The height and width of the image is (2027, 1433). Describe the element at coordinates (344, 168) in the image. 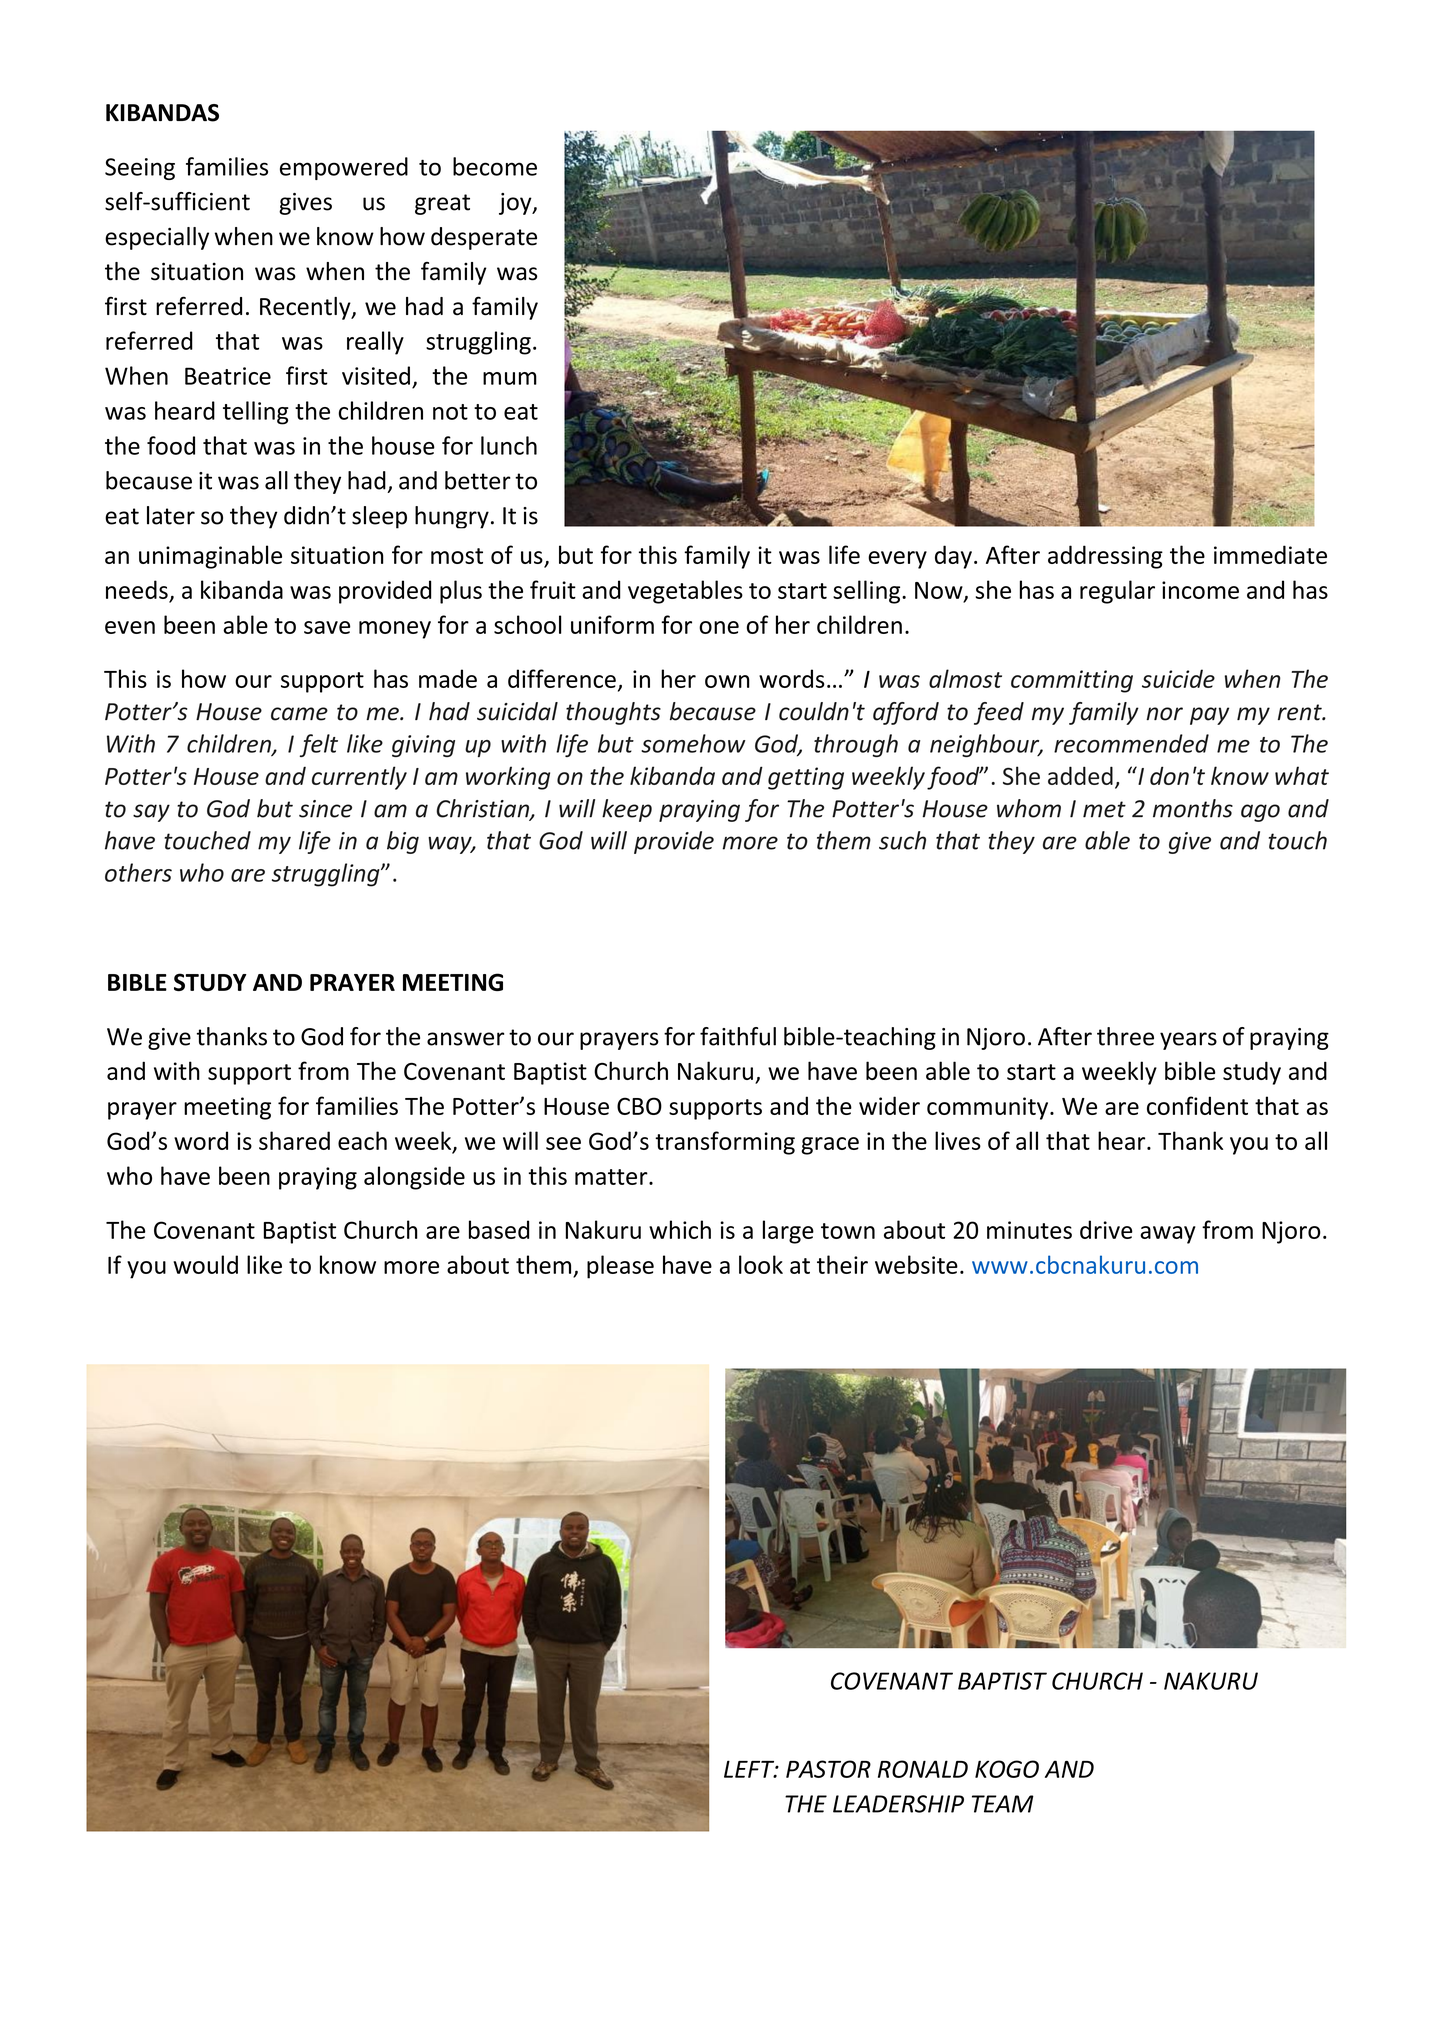

I see `empowered` at that location.
